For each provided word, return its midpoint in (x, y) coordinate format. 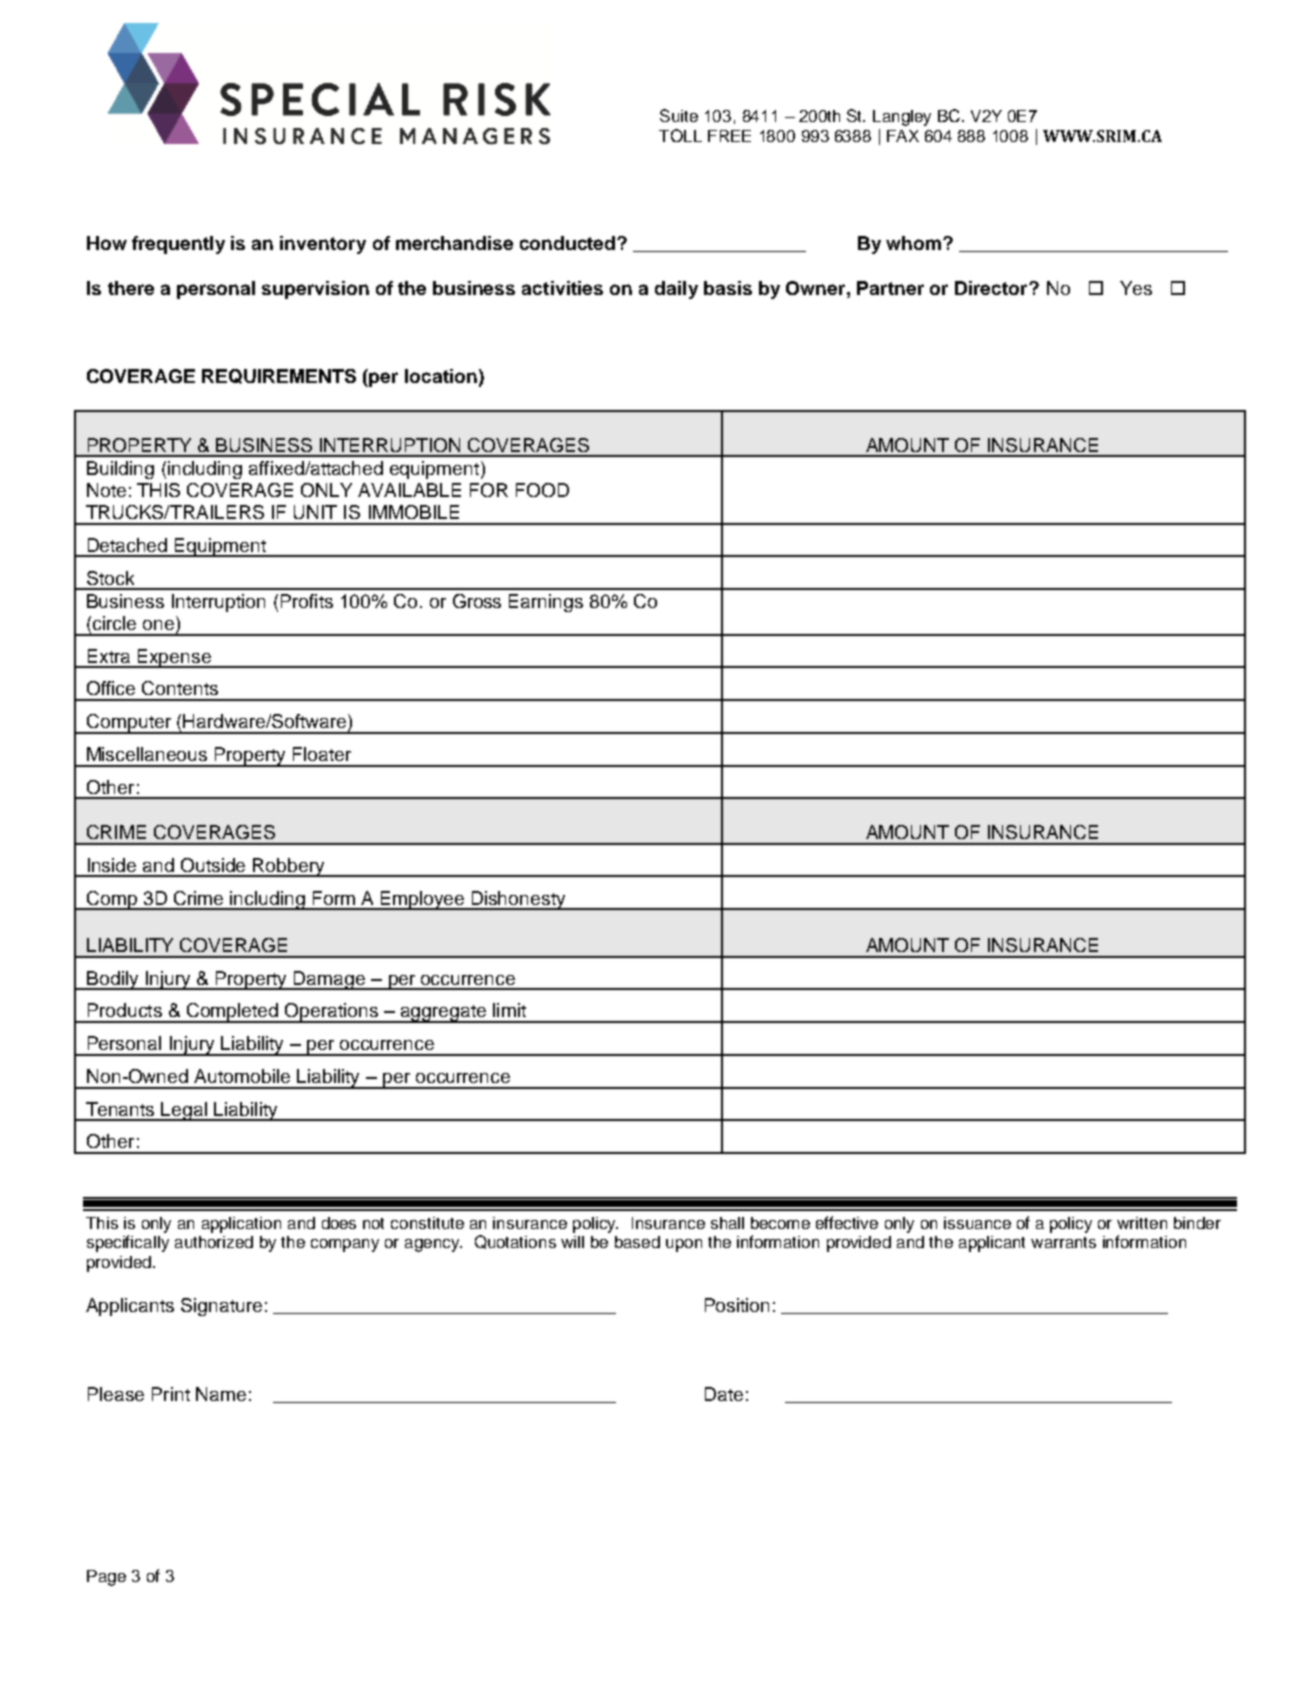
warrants (1063, 1242)
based (637, 1242)
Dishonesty (519, 900)
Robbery (289, 867)
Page (106, 1578)
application (241, 1225)
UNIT (315, 512)
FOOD (542, 490)
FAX (903, 136)
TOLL (680, 135)
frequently (178, 245)
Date (724, 1394)
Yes (1136, 288)
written (1142, 1223)
